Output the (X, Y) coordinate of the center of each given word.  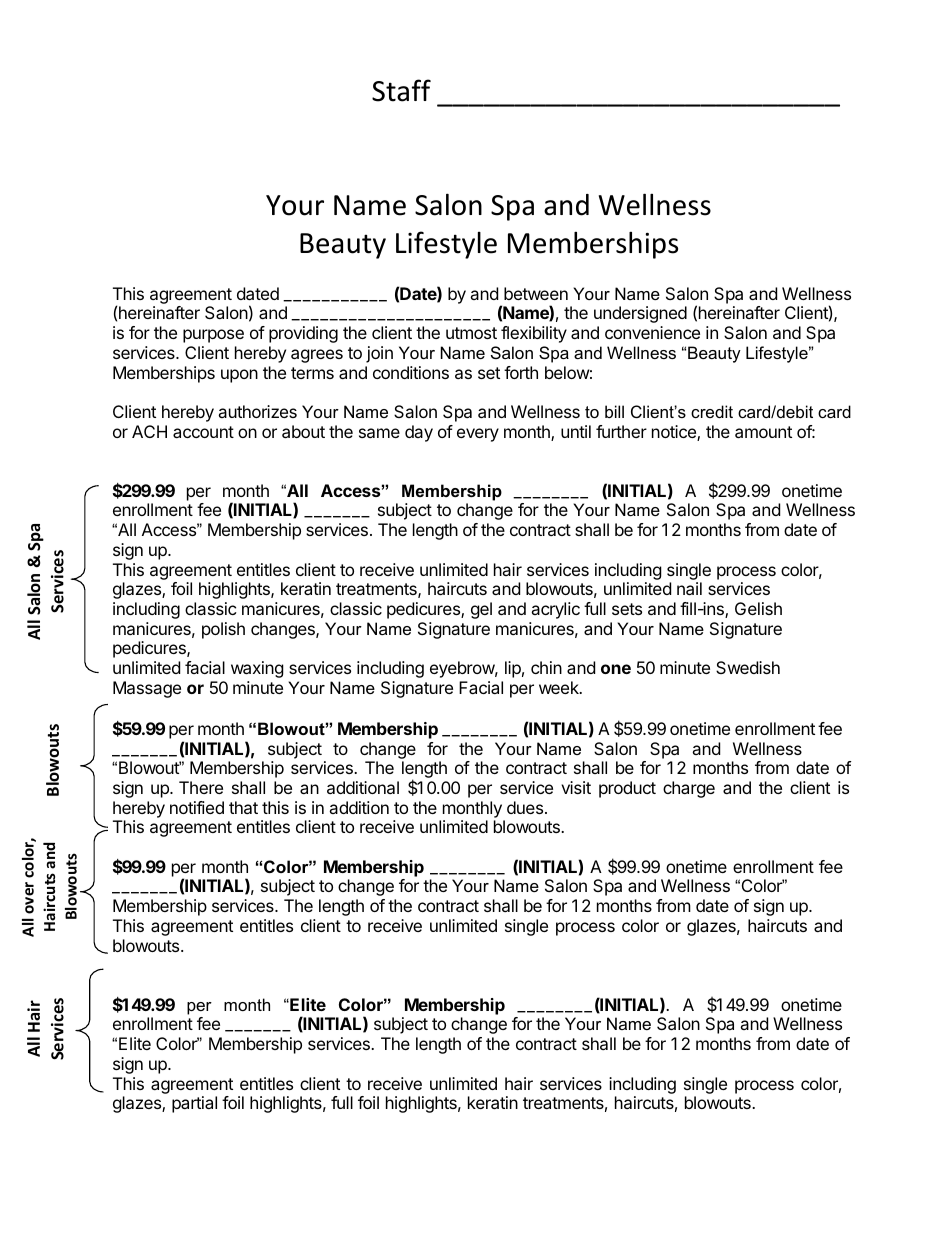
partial (194, 1104)
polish (223, 630)
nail (689, 588)
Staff (401, 90)
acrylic (555, 610)
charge (689, 789)
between (536, 293)
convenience (652, 332)
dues (525, 807)
